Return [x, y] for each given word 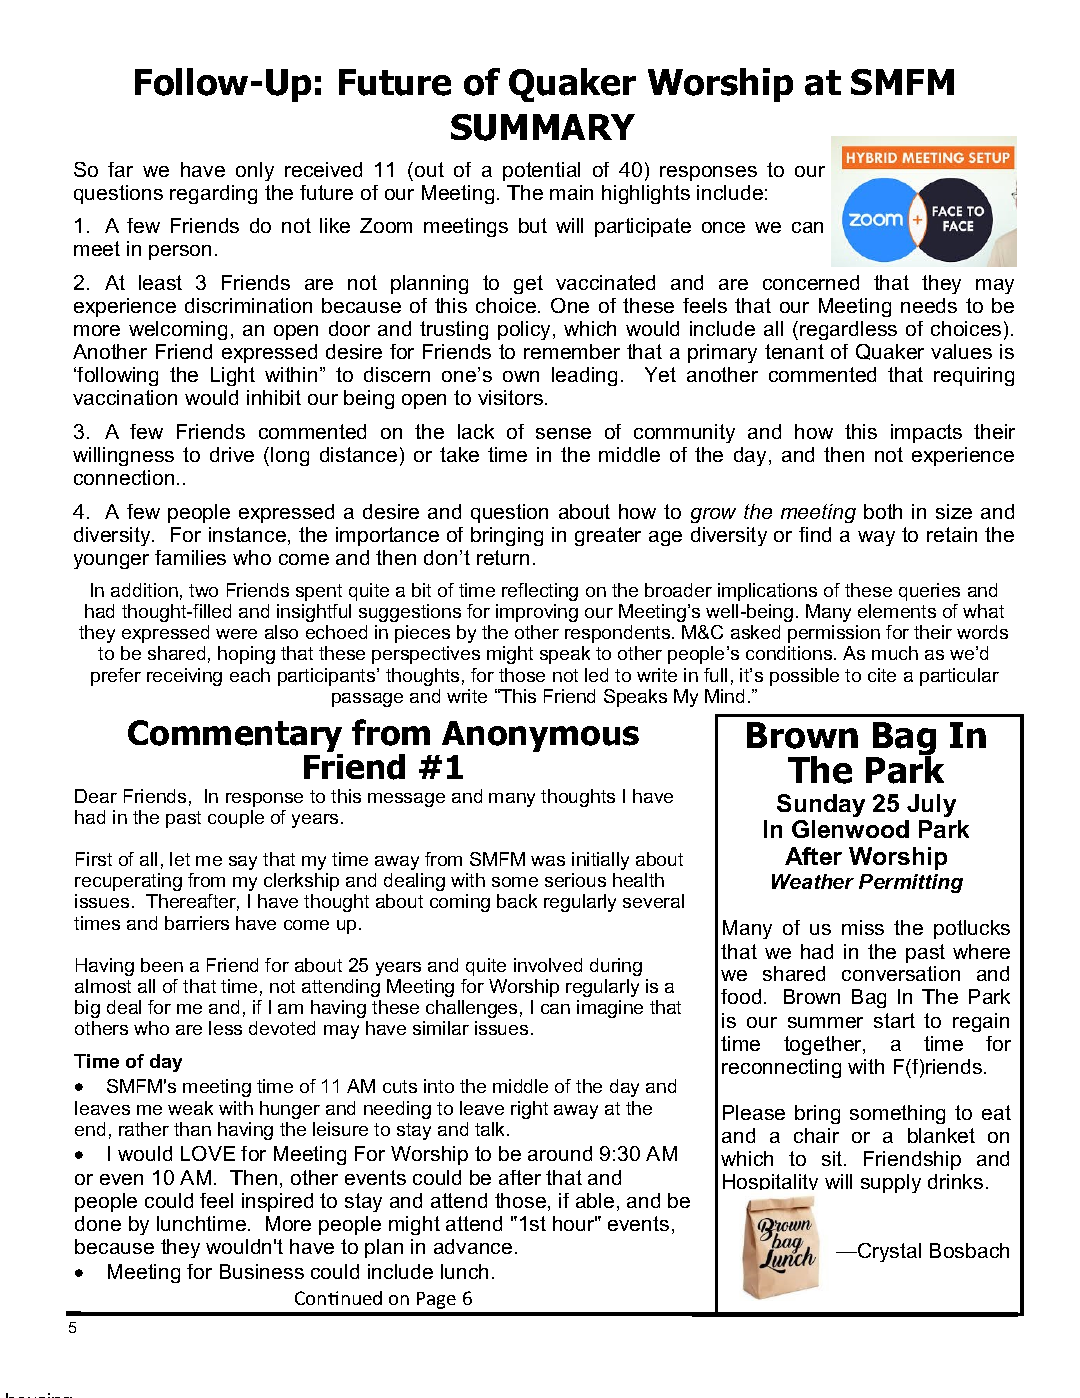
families [190, 557]
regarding [213, 194]
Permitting [911, 883]
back [517, 901]
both [883, 511]
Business [262, 1271]
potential [541, 171]
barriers [197, 923]
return [503, 557]
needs [929, 305]
